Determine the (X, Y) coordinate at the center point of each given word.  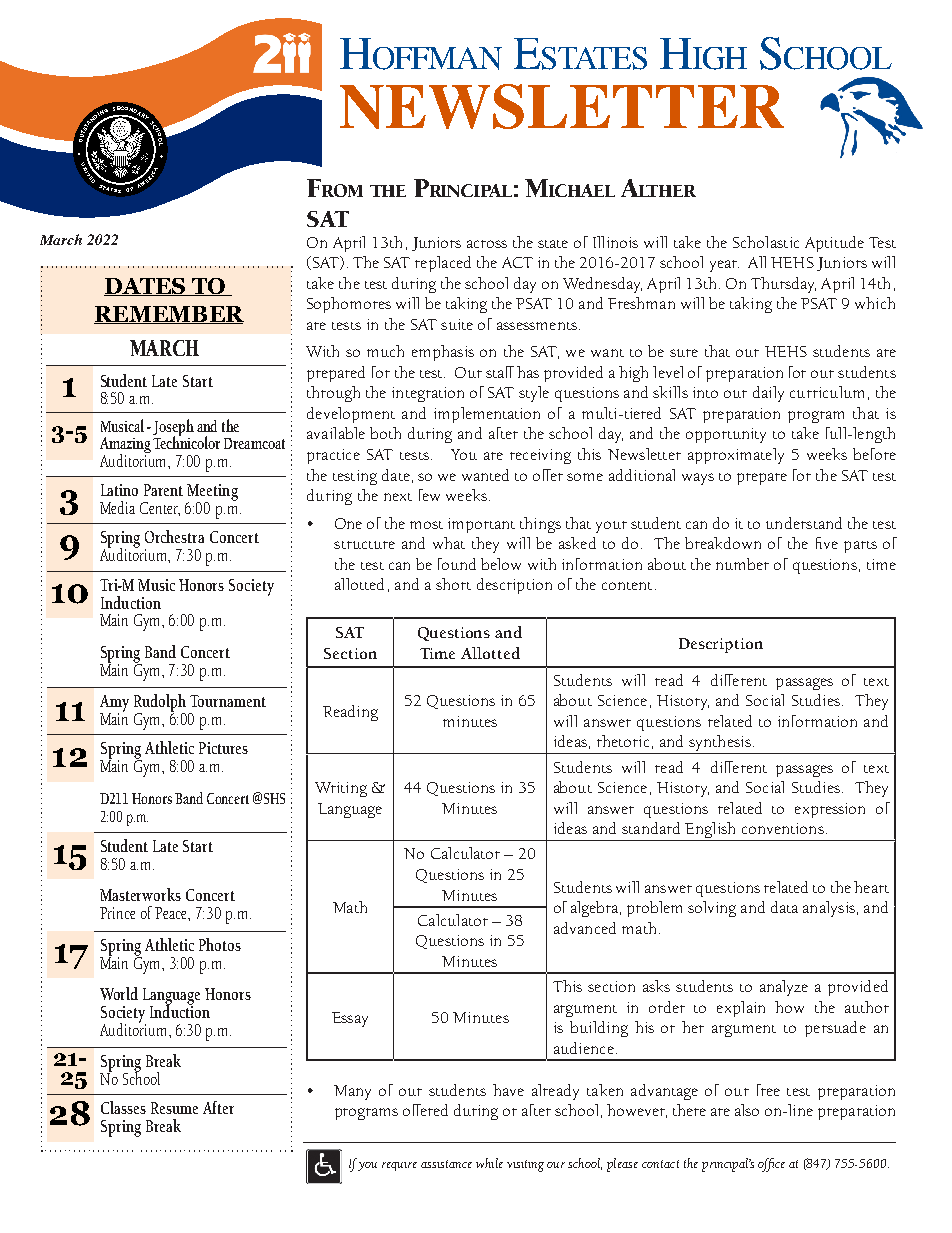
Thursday (783, 285)
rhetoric (623, 741)
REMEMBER (169, 315)
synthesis (720, 744)
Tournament (228, 701)
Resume (174, 1108)
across (487, 244)
